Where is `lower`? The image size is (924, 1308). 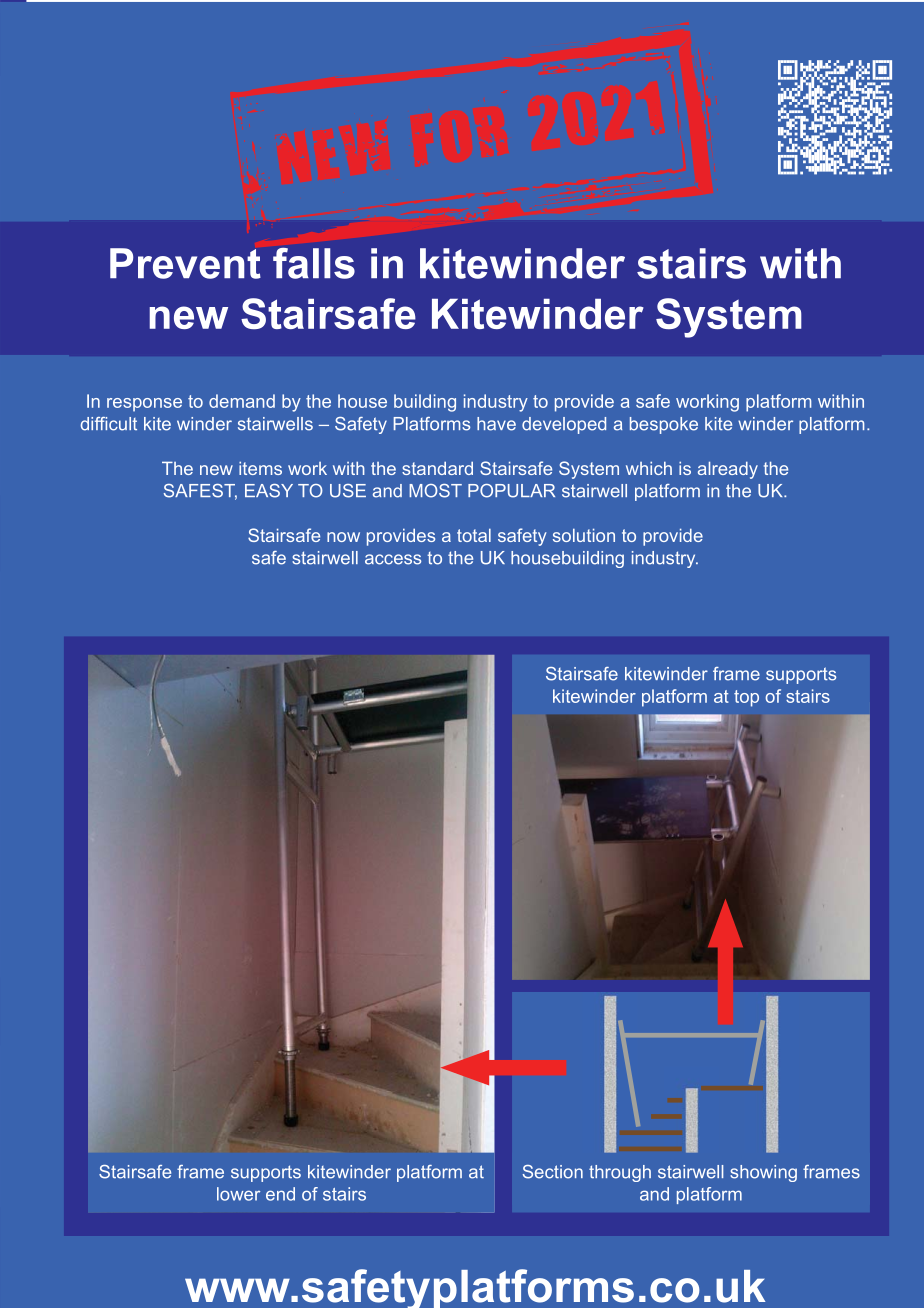 lower is located at coordinates (238, 1194).
